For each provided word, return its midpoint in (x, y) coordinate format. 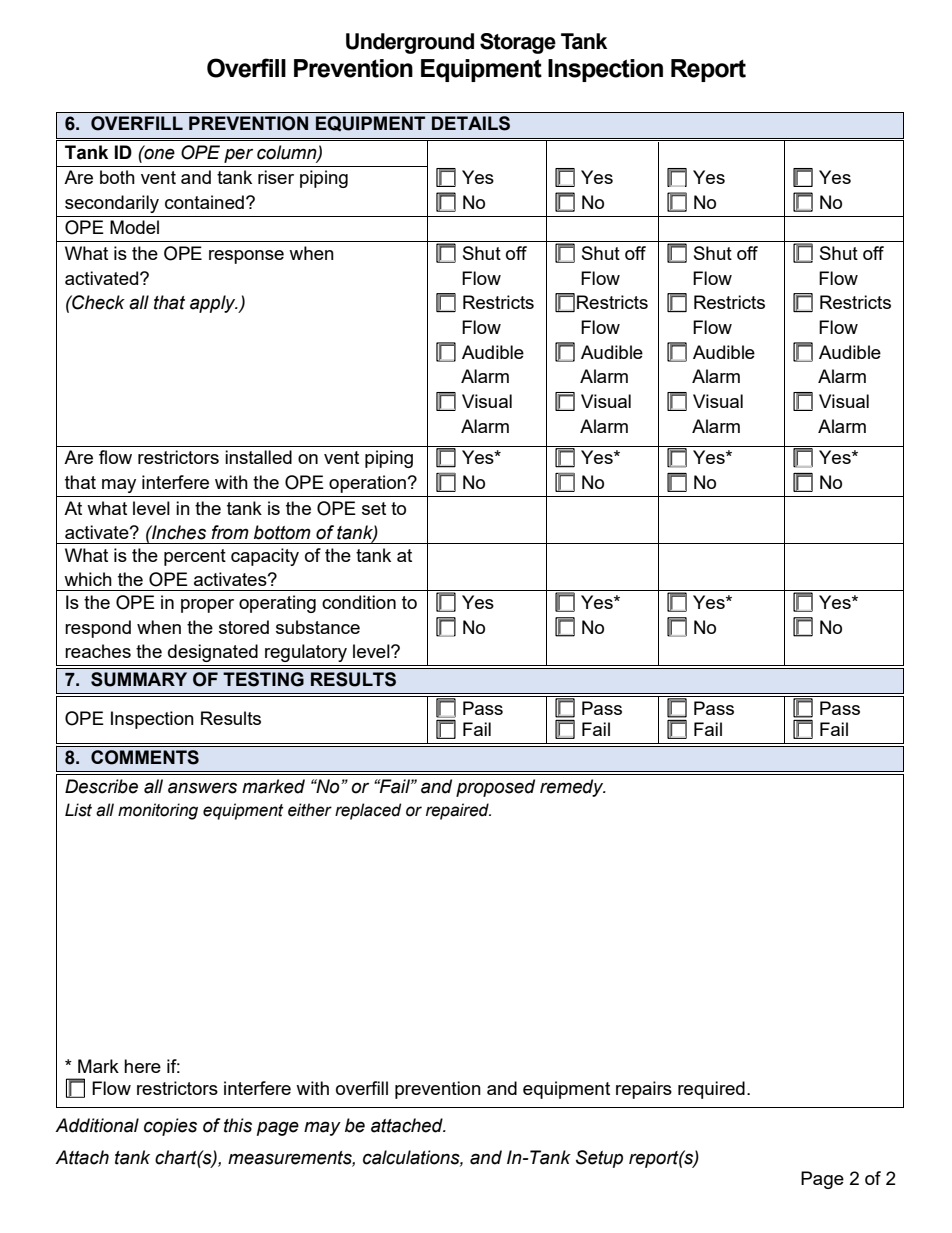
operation (367, 484)
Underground (410, 43)
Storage (518, 43)
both (117, 177)
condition (359, 602)
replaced (368, 811)
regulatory (306, 653)
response (246, 257)
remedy (573, 788)
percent (195, 557)
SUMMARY (139, 679)
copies (170, 1127)
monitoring (158, 811)
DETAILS (471, 123)
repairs (644, 1090)
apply (214, 304)
